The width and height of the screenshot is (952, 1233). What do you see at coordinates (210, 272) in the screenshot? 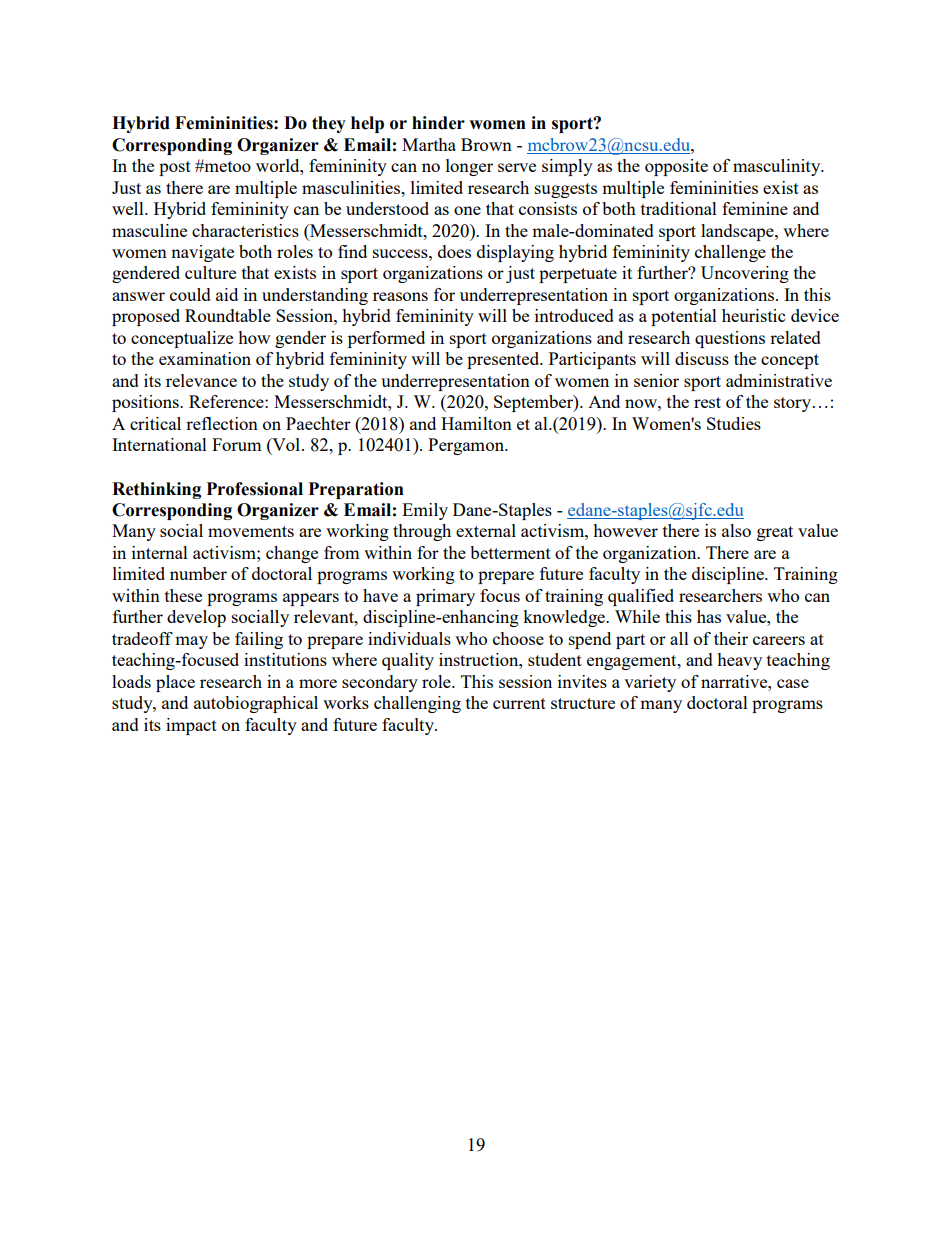
I see `culture` at bounding box center [210, 272].
